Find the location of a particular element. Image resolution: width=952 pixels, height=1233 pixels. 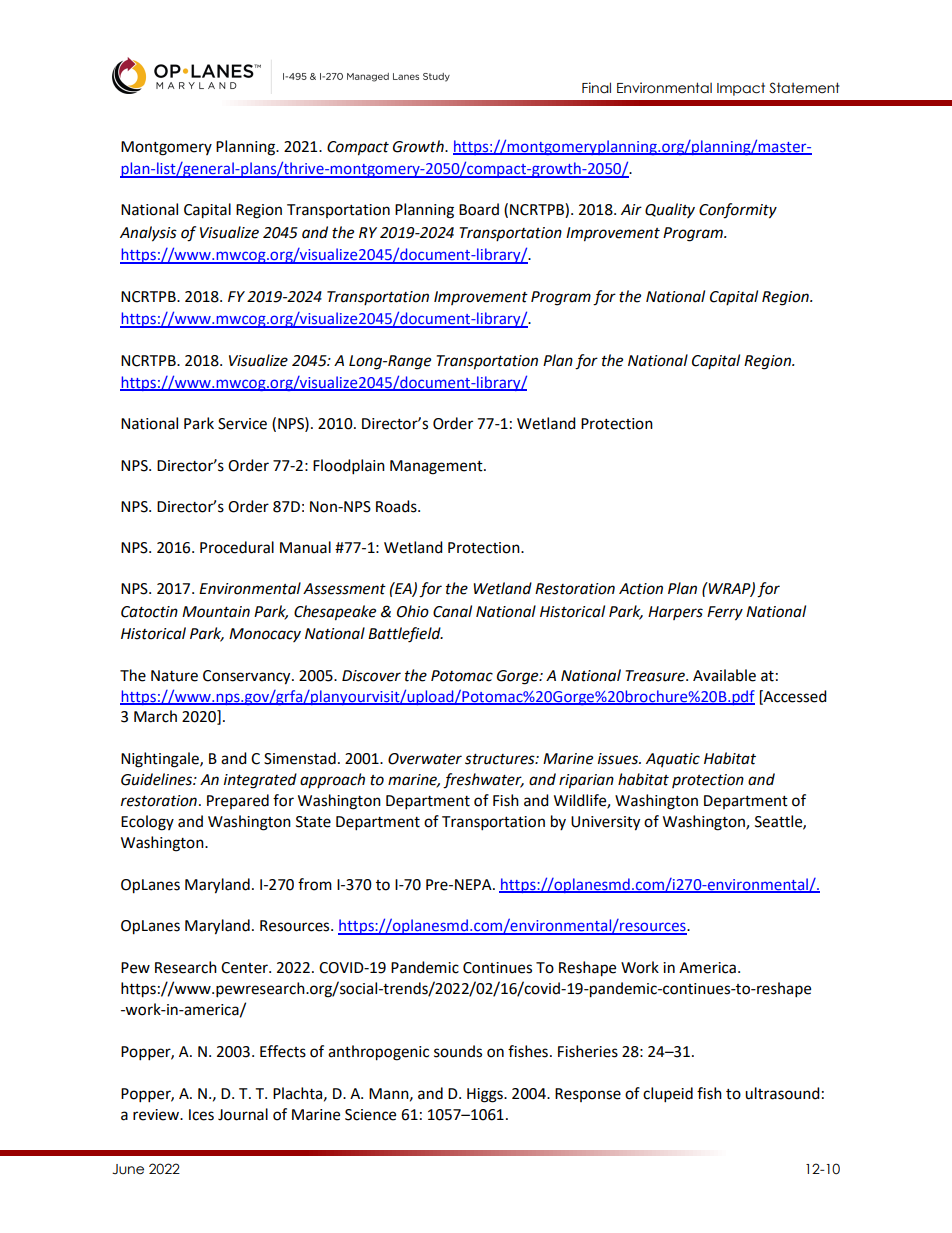

Canal is located at coordinates (452, 611).
